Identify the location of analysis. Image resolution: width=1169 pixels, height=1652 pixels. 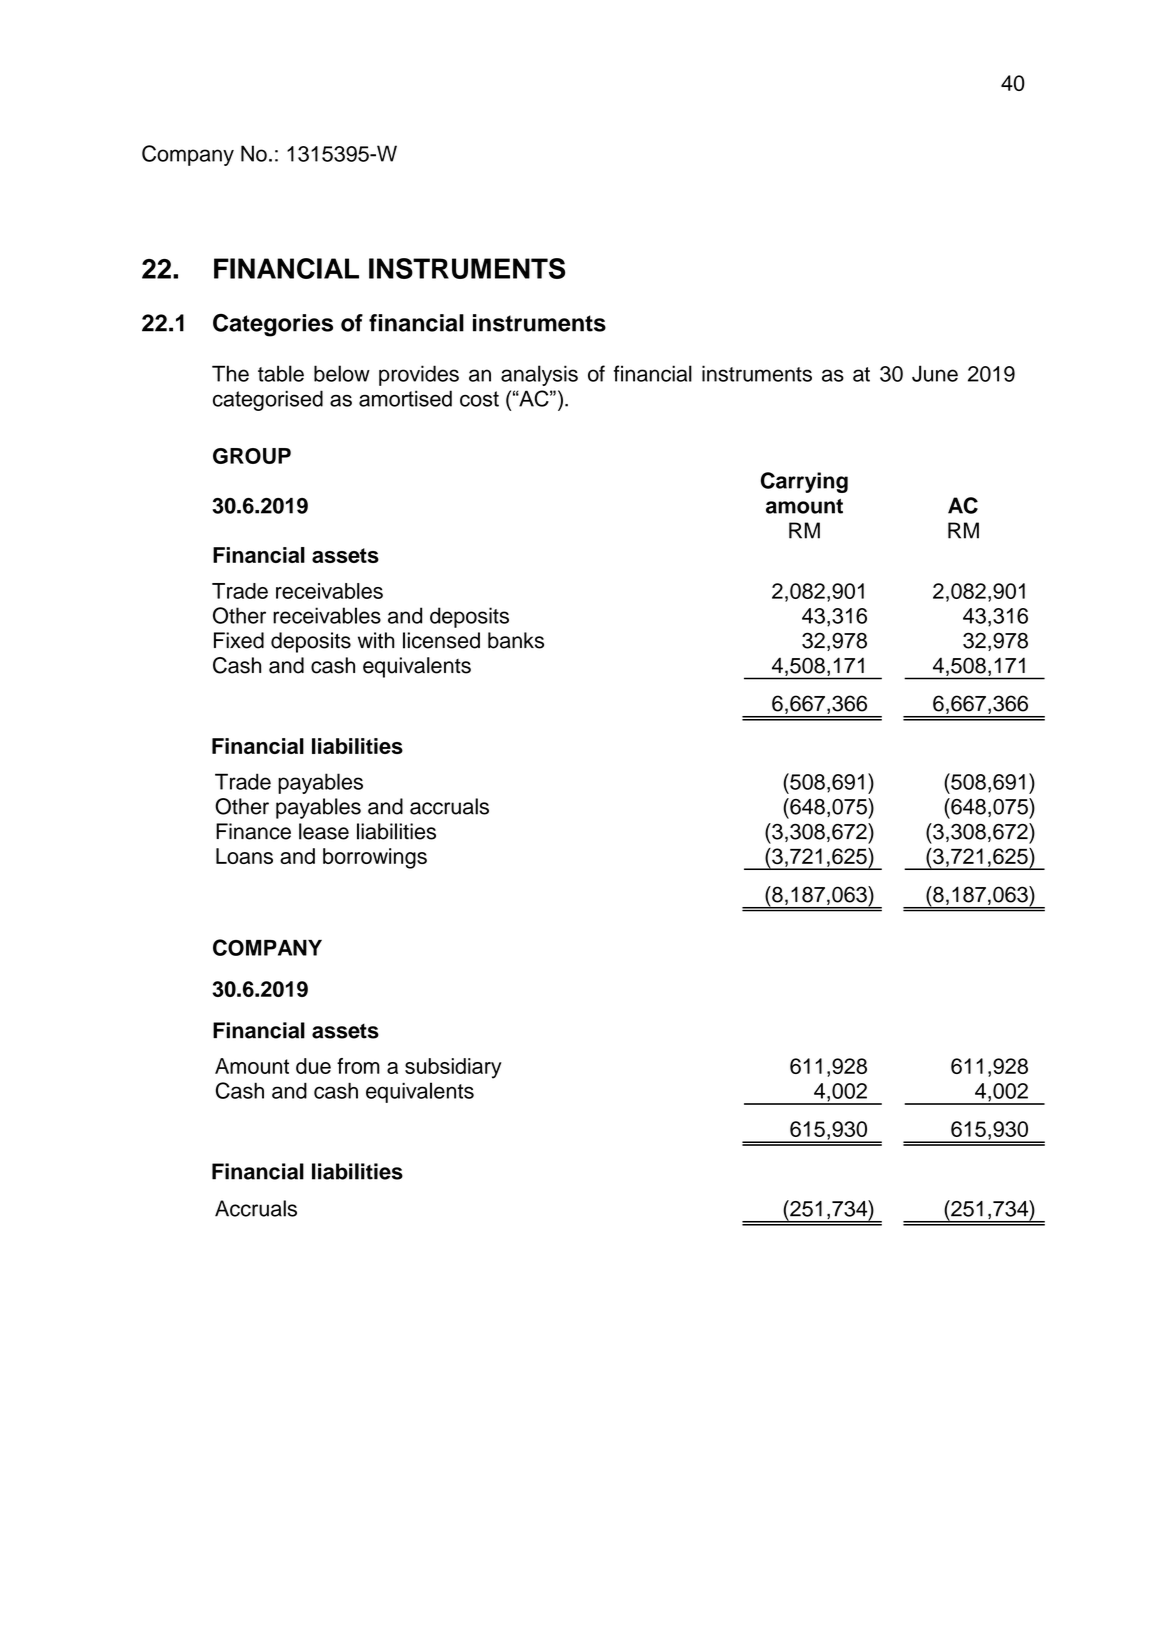
(539, 375).
